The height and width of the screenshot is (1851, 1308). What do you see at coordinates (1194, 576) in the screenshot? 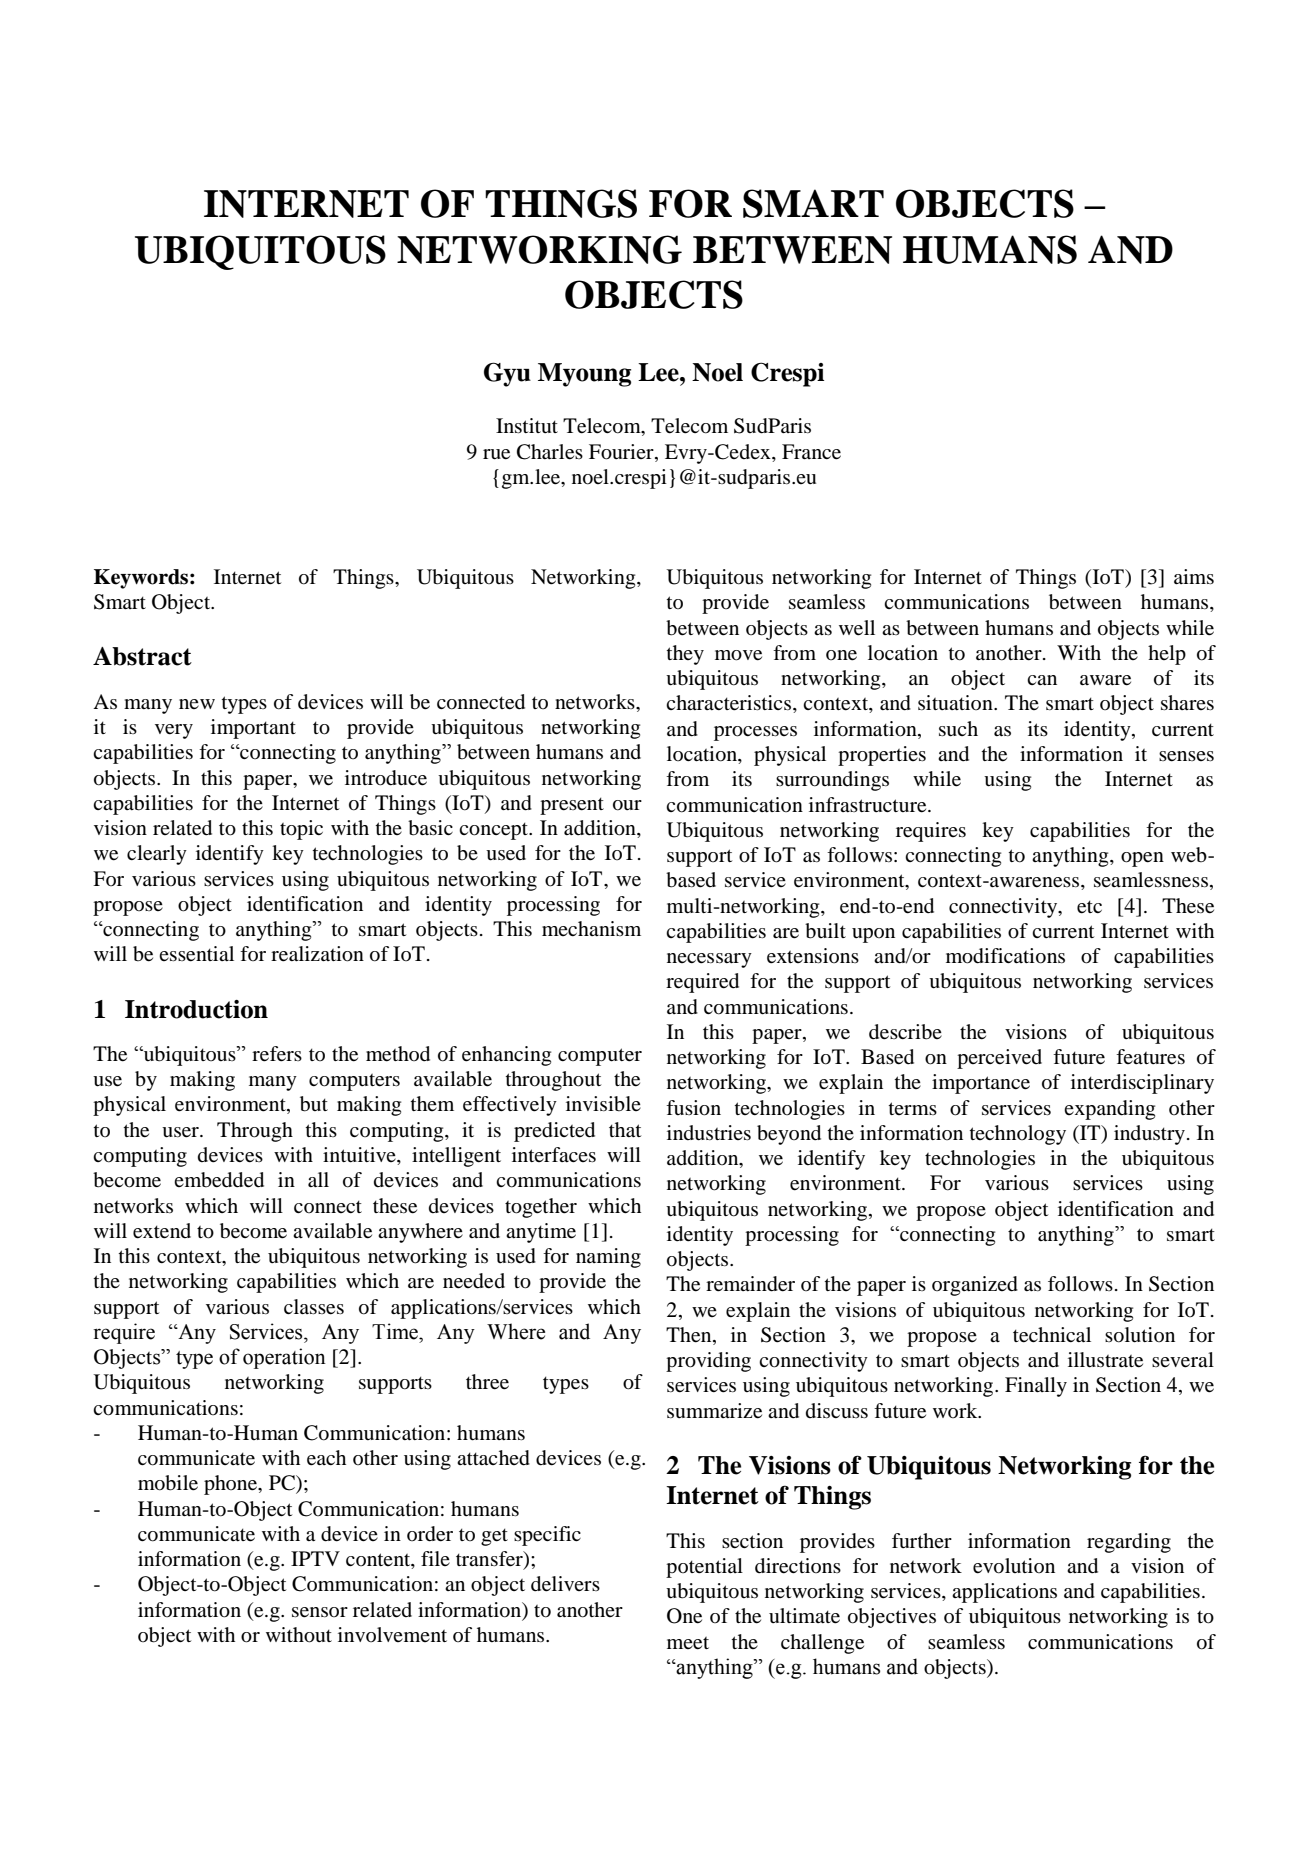
I see `aims` at bounding box center [1194, 576].
